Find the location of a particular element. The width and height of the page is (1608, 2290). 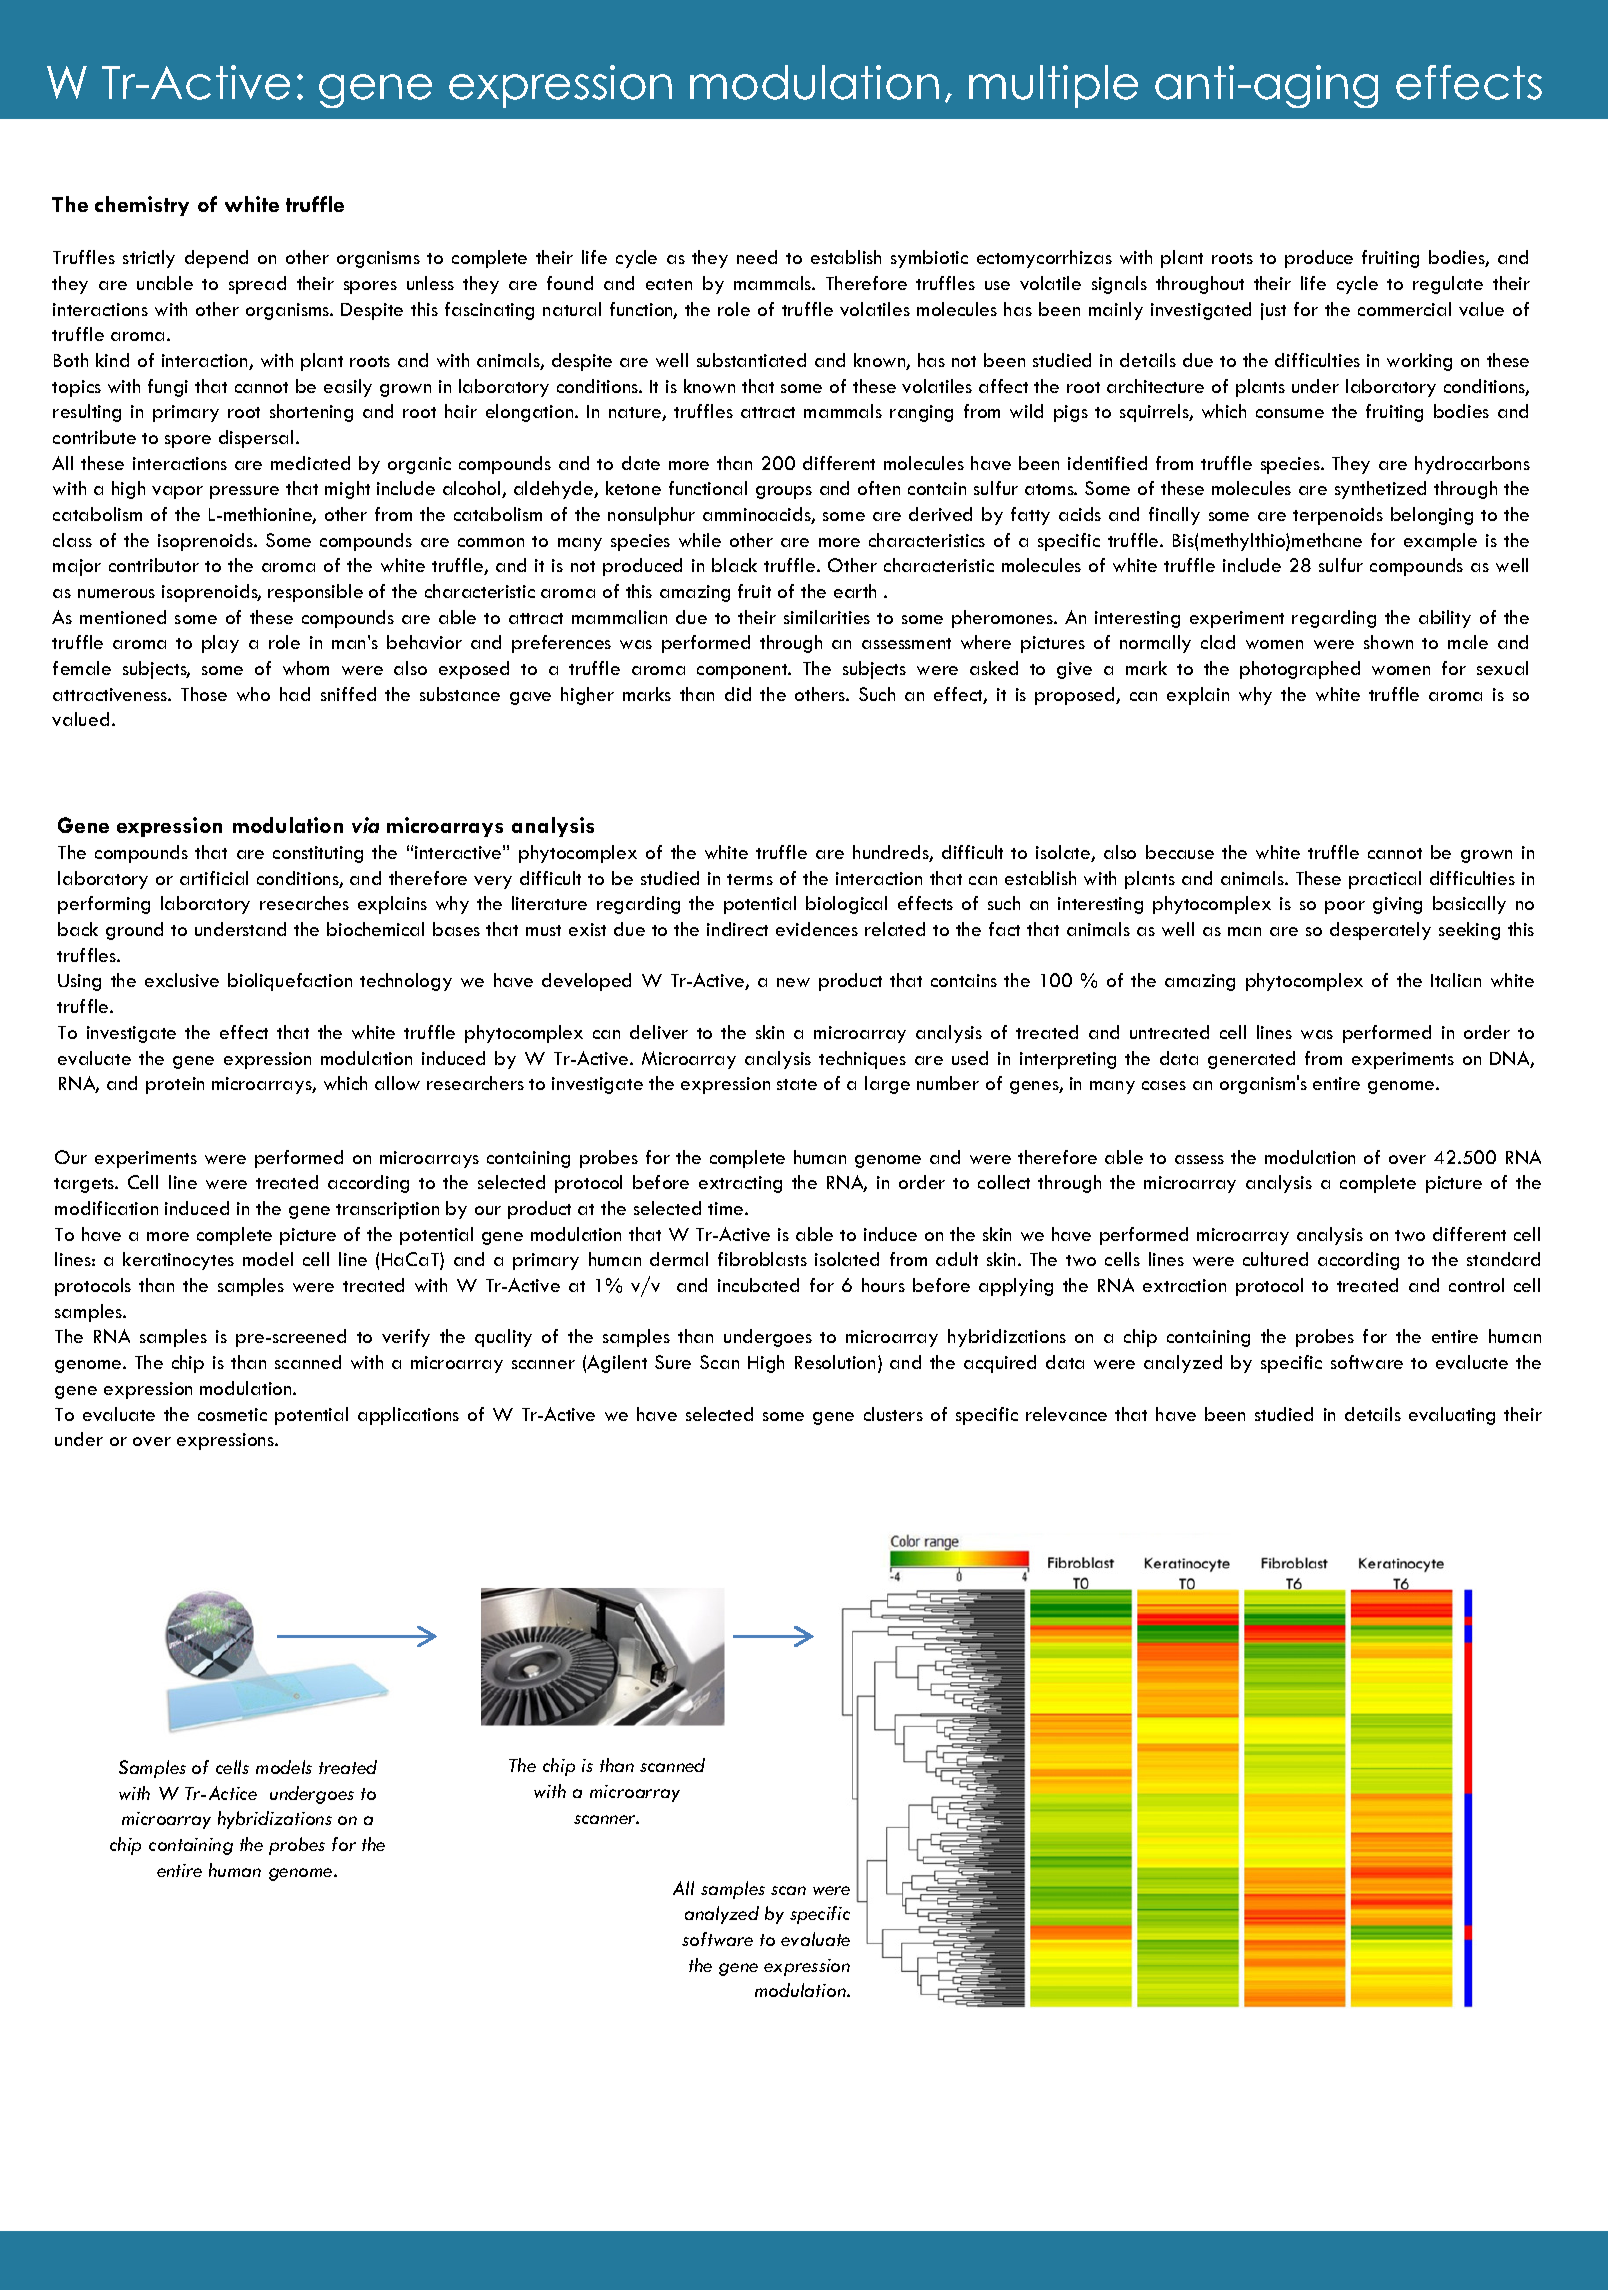

new is located at coordinates (793, 982).
